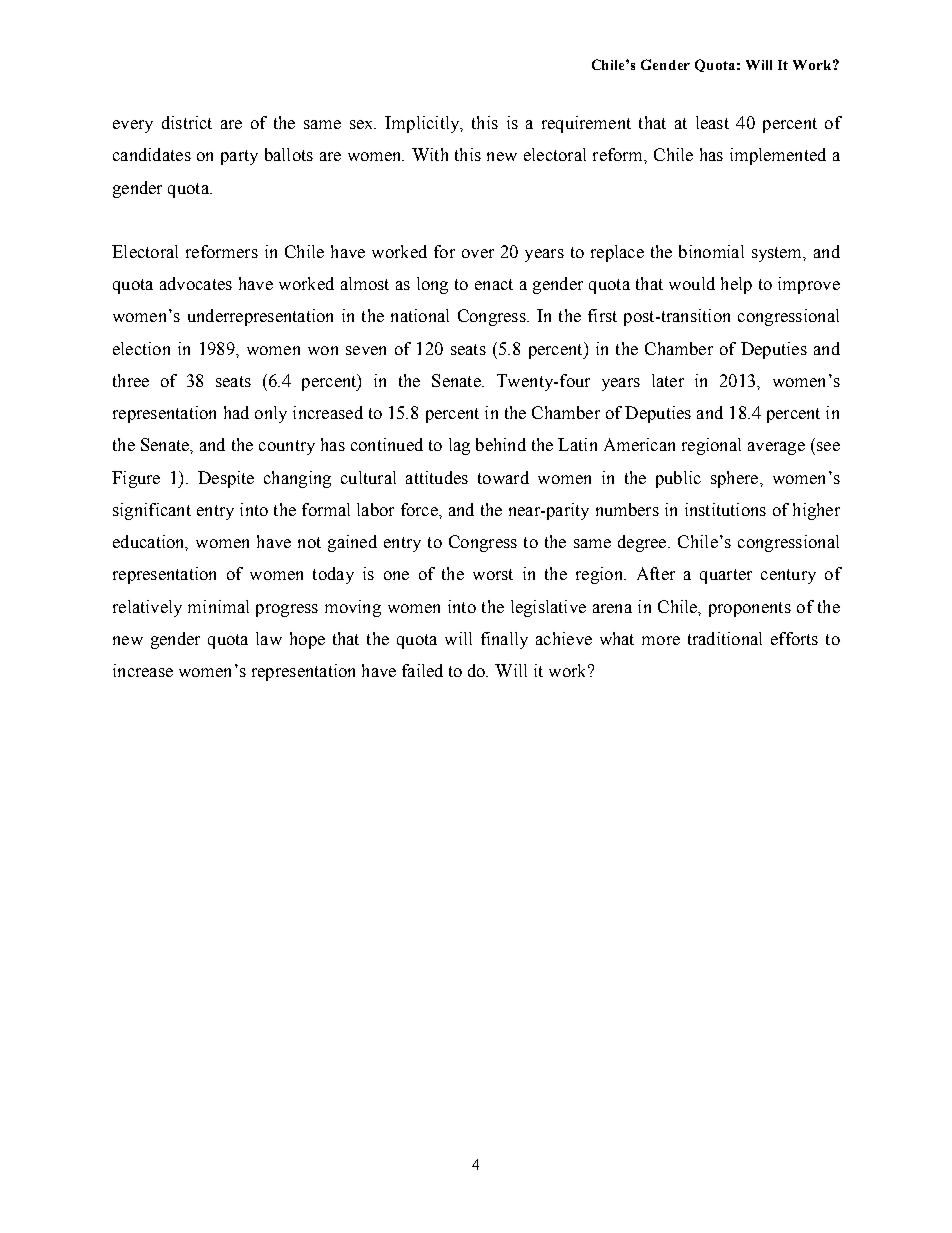 The image size is (952, 1233). I want to click on district, so click(187, 122).
